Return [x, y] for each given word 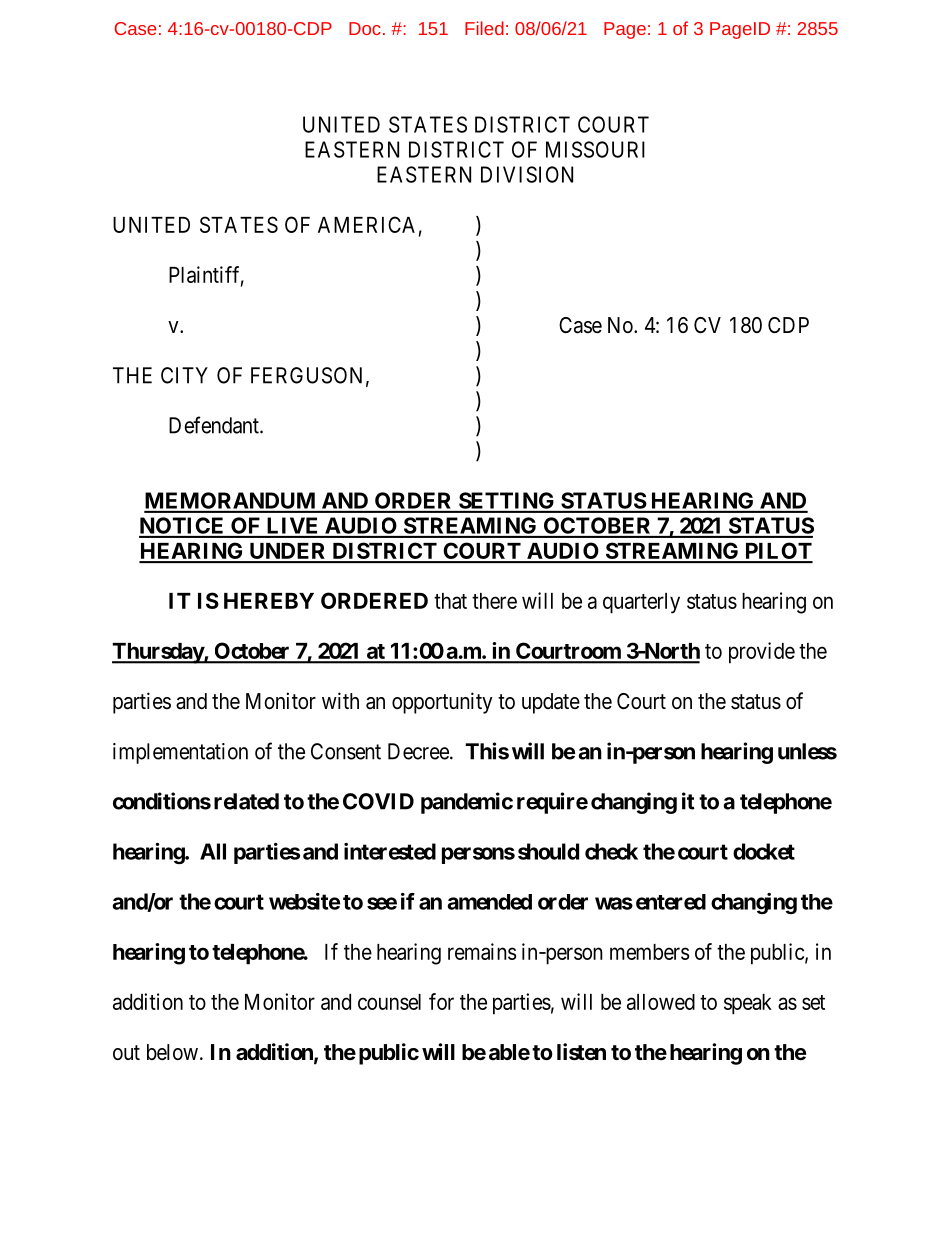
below [172, 1052]
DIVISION [527, 174]
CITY [184, 375]
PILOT [777, 552]
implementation [180, 753]
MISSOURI [595, 149]
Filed [484, 28]
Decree [418, 751]
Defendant [215, 425]
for [441, 1001]
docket [764, 851]
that [450, 601]
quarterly [641, 603]
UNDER [288, 552]
